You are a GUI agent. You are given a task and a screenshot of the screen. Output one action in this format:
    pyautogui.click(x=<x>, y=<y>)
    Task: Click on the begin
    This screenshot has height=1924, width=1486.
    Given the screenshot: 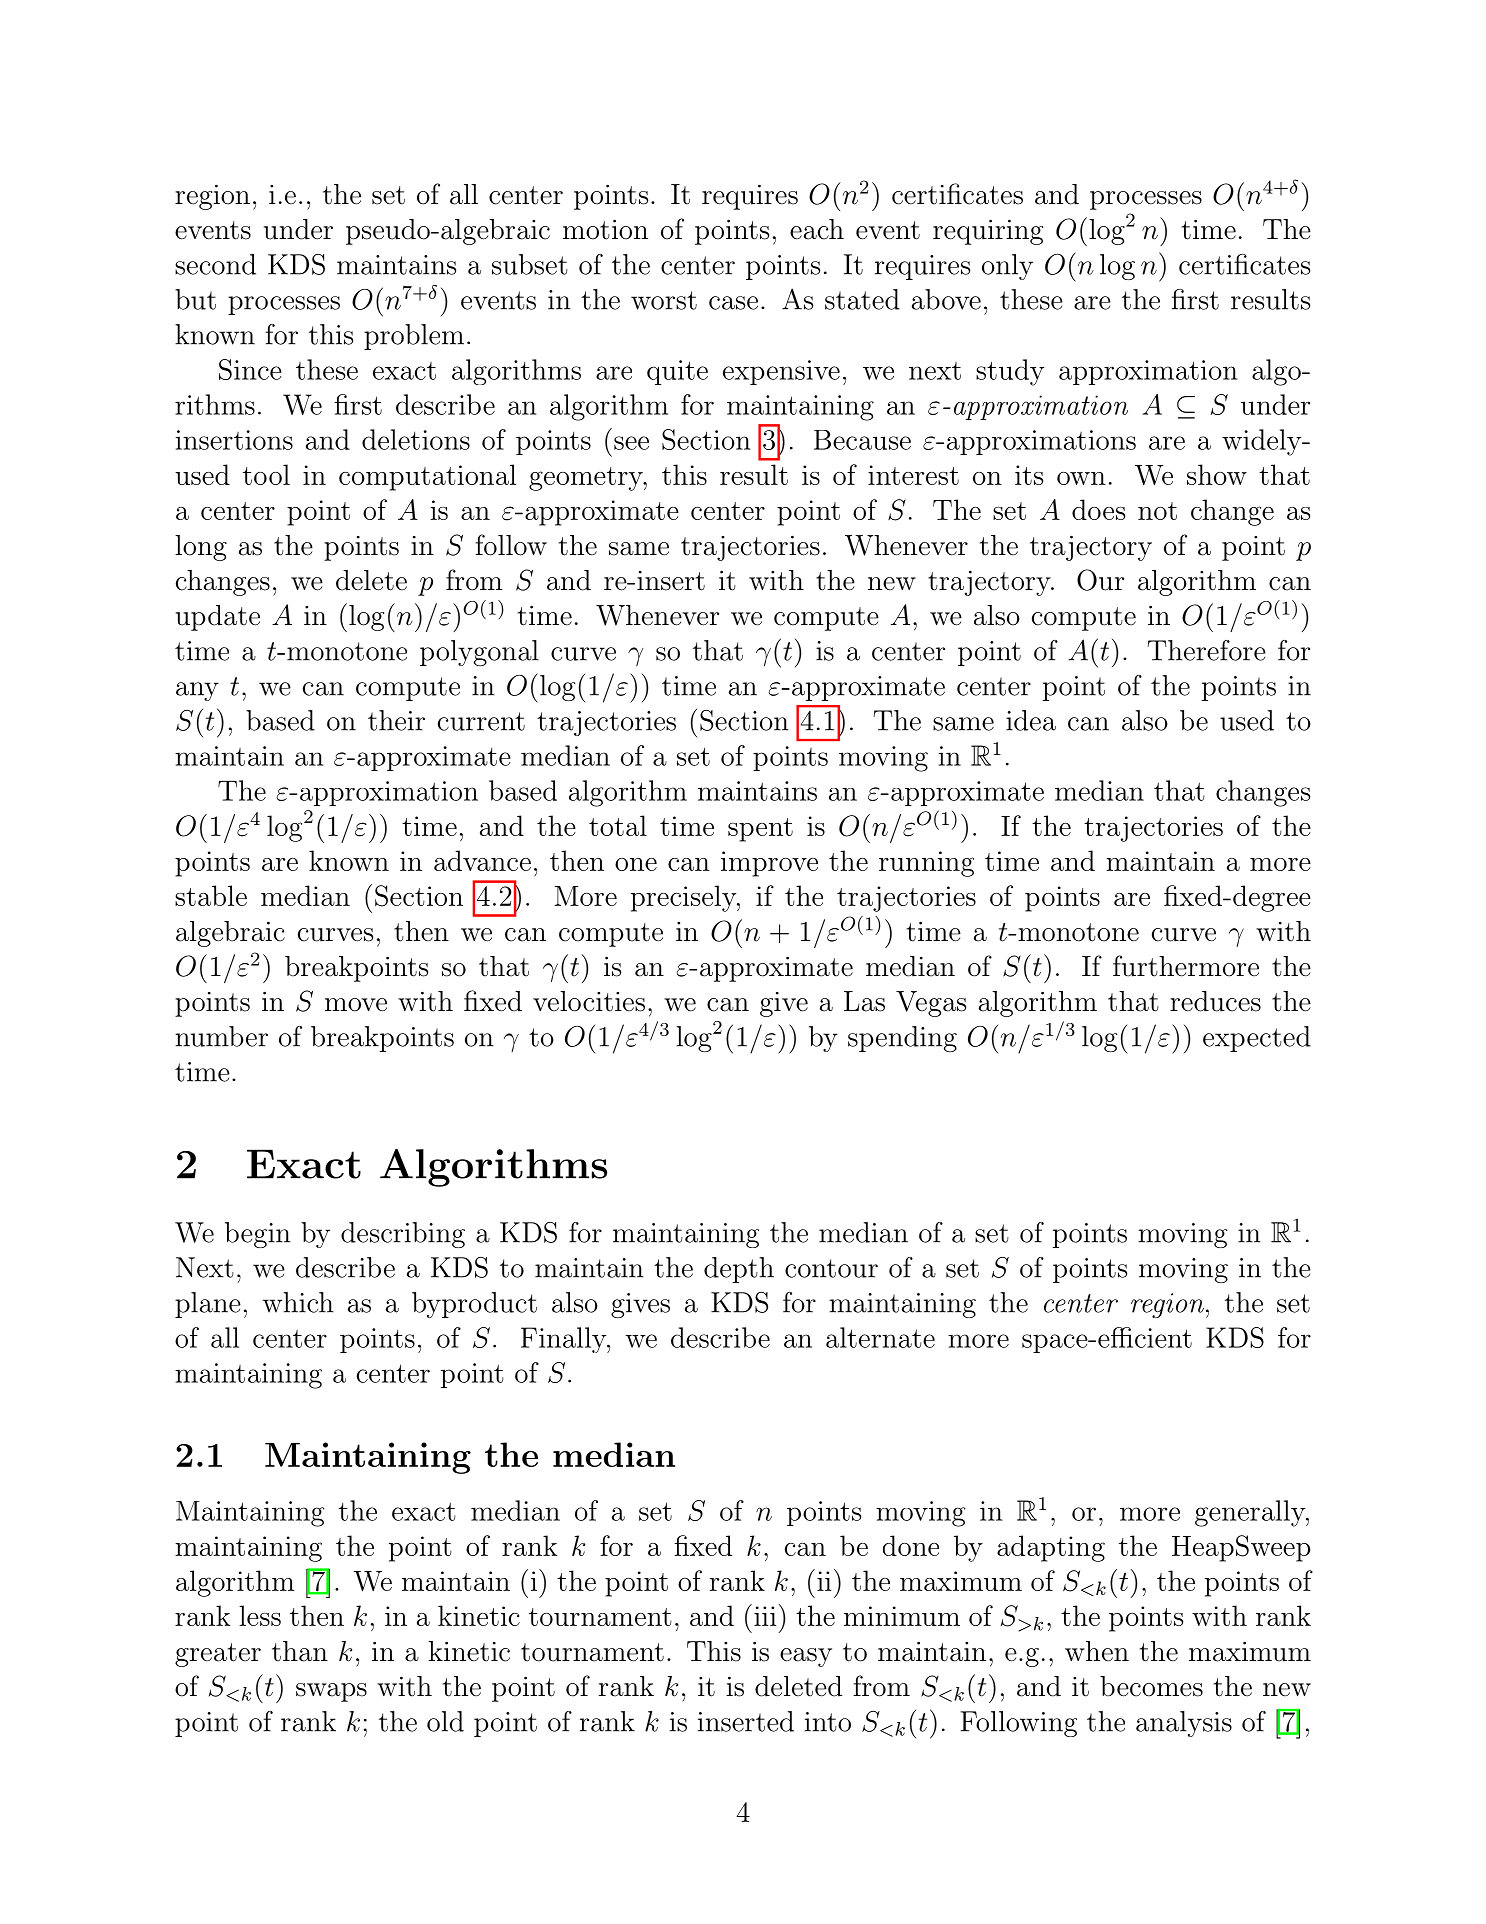 What is the action you would take?
    pyautogui.click(x=258, y=1235)
